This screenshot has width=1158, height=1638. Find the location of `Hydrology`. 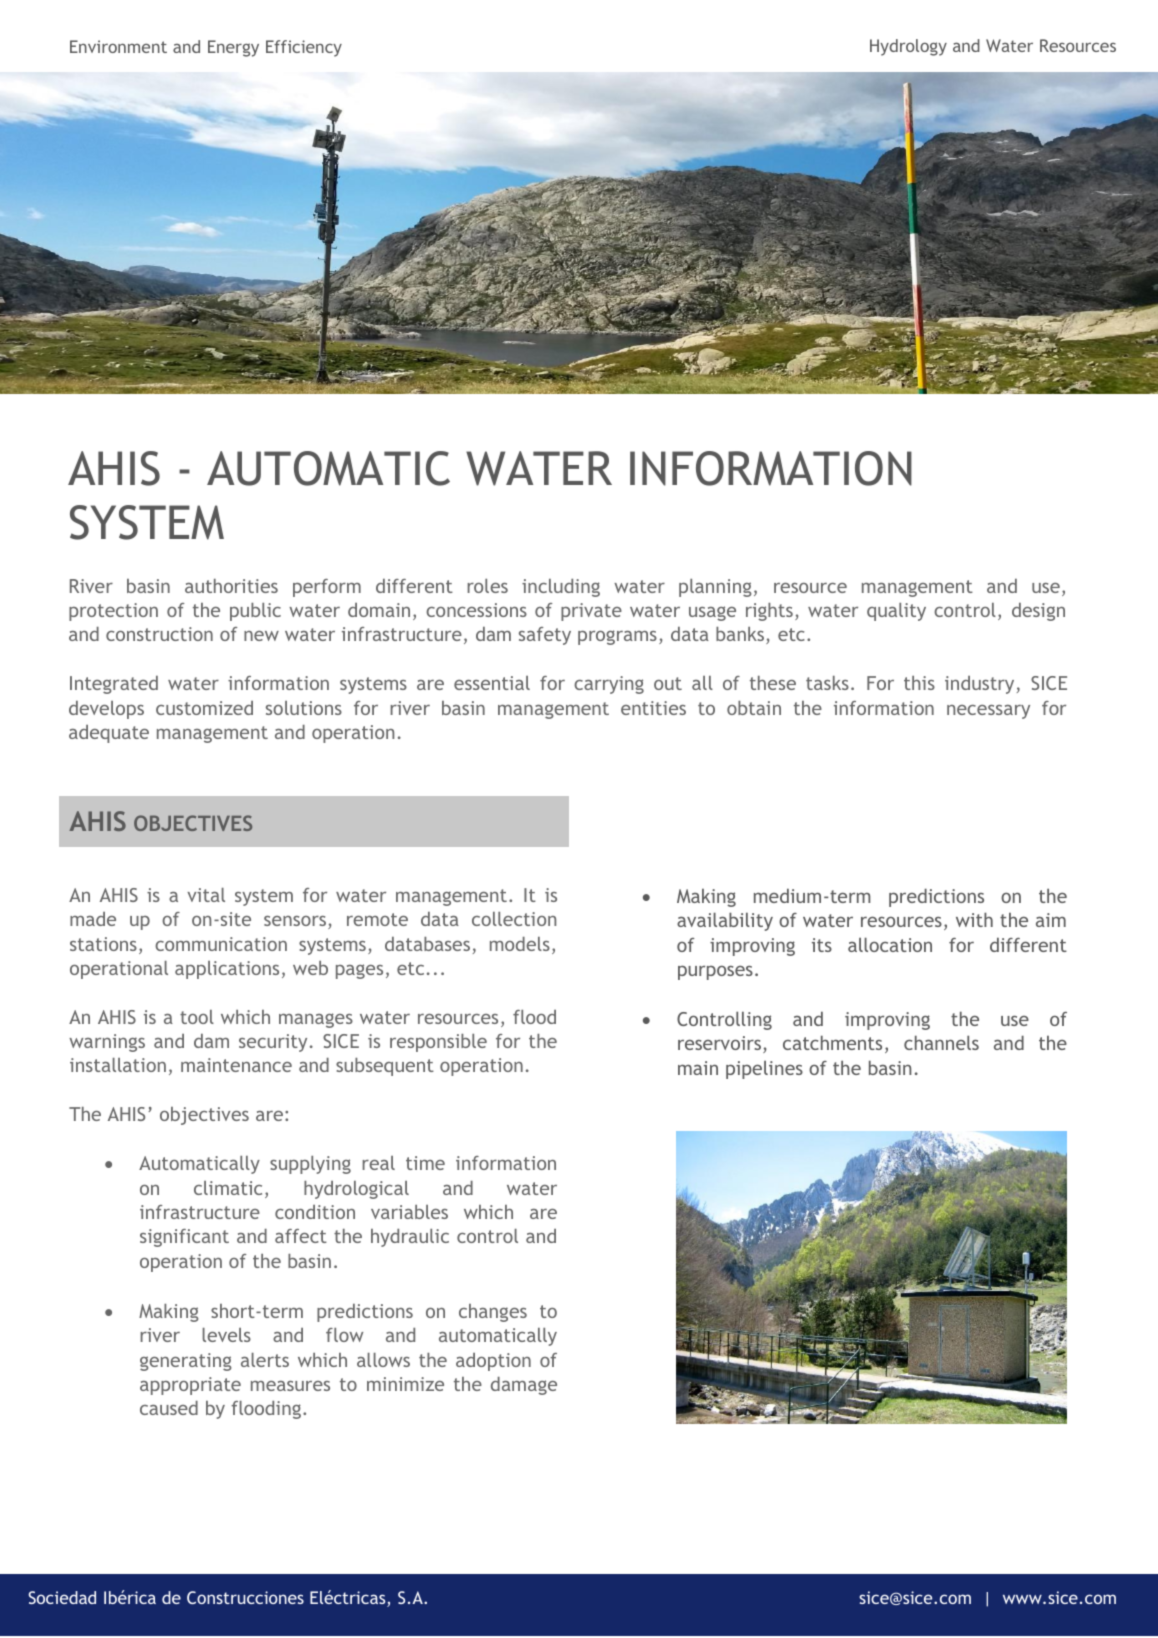

Hydrology is located at coordinates (908, 47).
